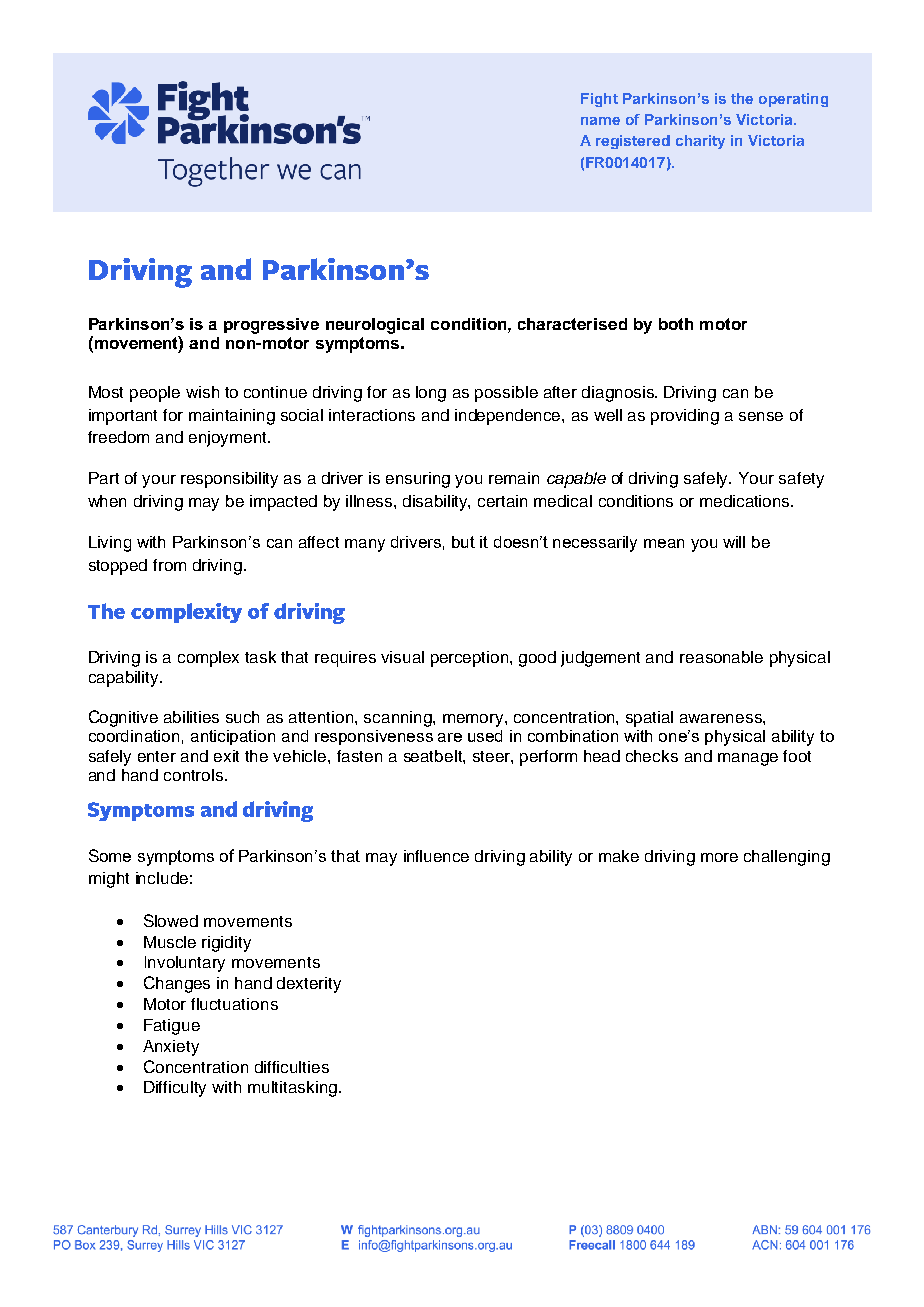 The image size is (924, 1307). What do you see at coordinates (734, 542) in the image?
I see `will` at bounding box center [734, 542].
